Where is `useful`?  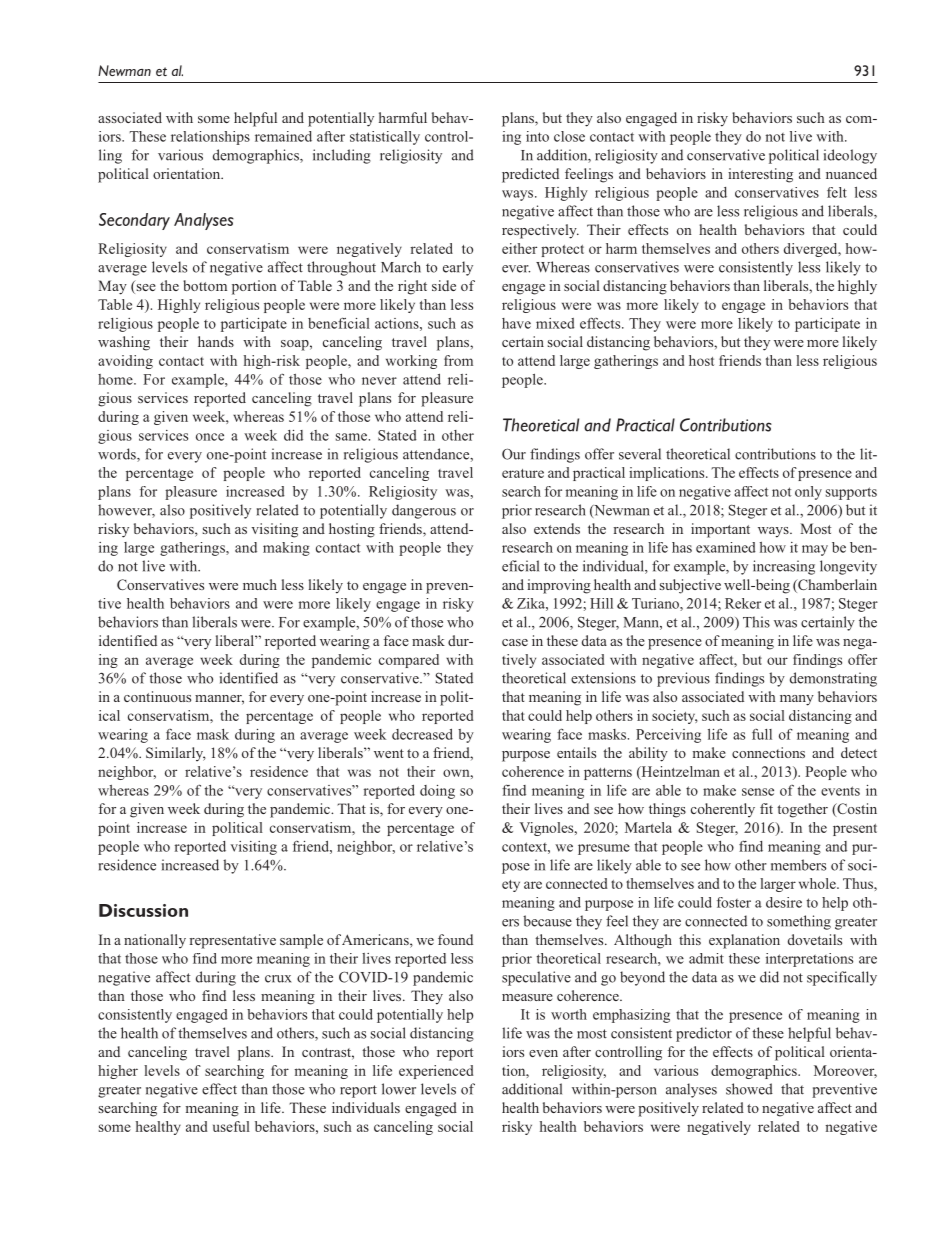
useful is located at coordinates (231, 1126).
